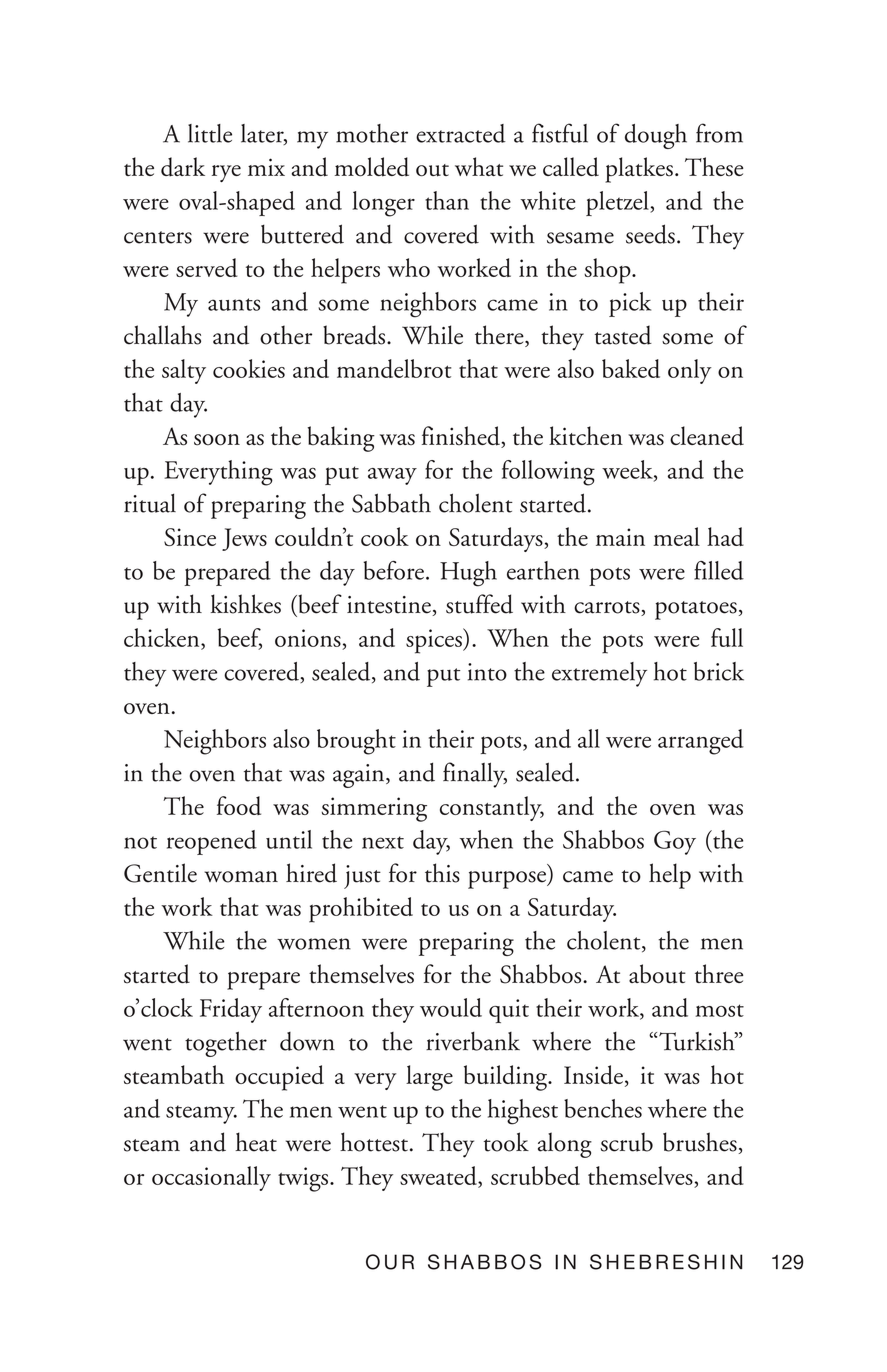 The width and height of the screenshot is (887, 1372). I want to click on sweated, so click(439, 1177).
